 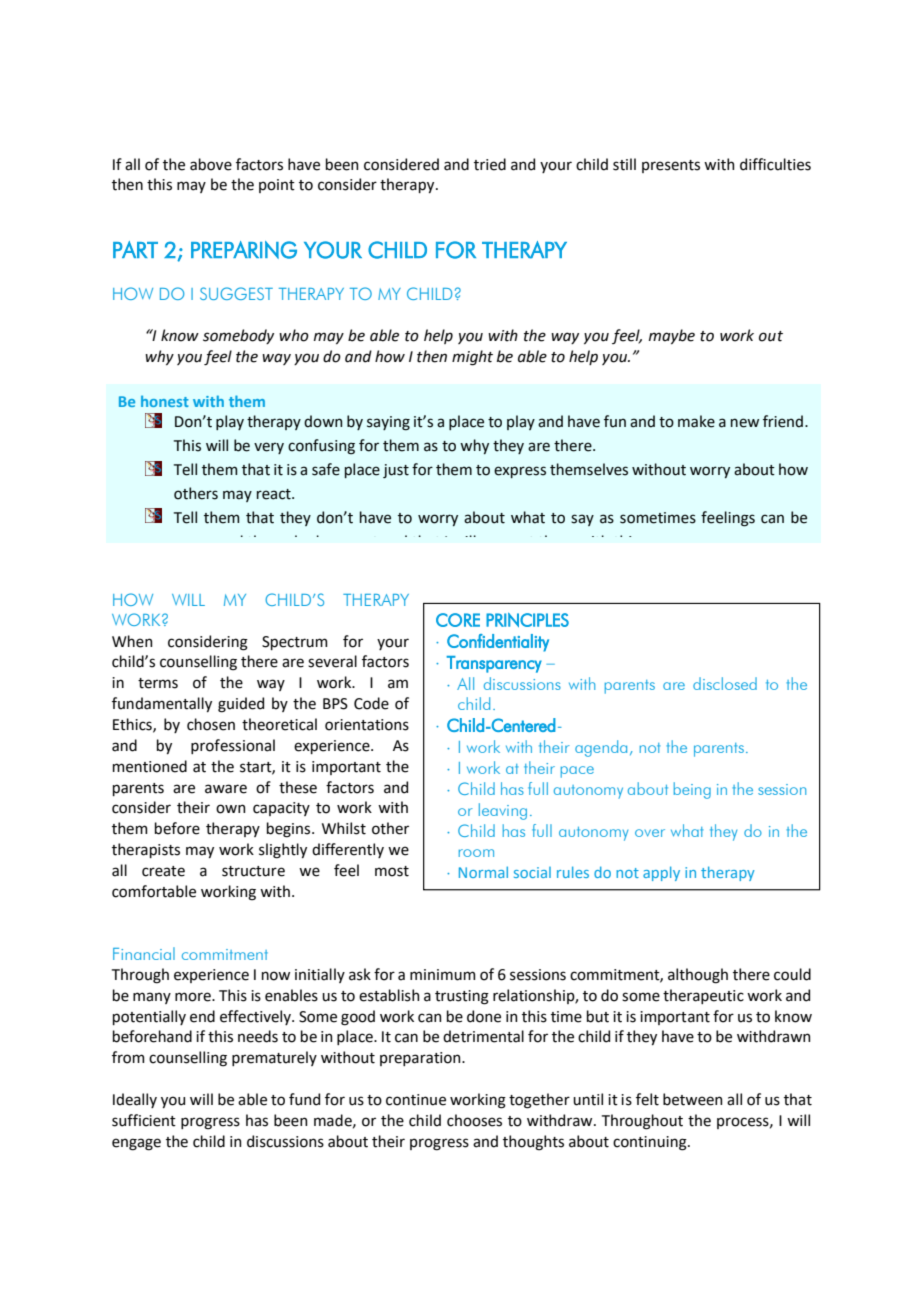 I want to click on honest, so click(x=165, y=401).
